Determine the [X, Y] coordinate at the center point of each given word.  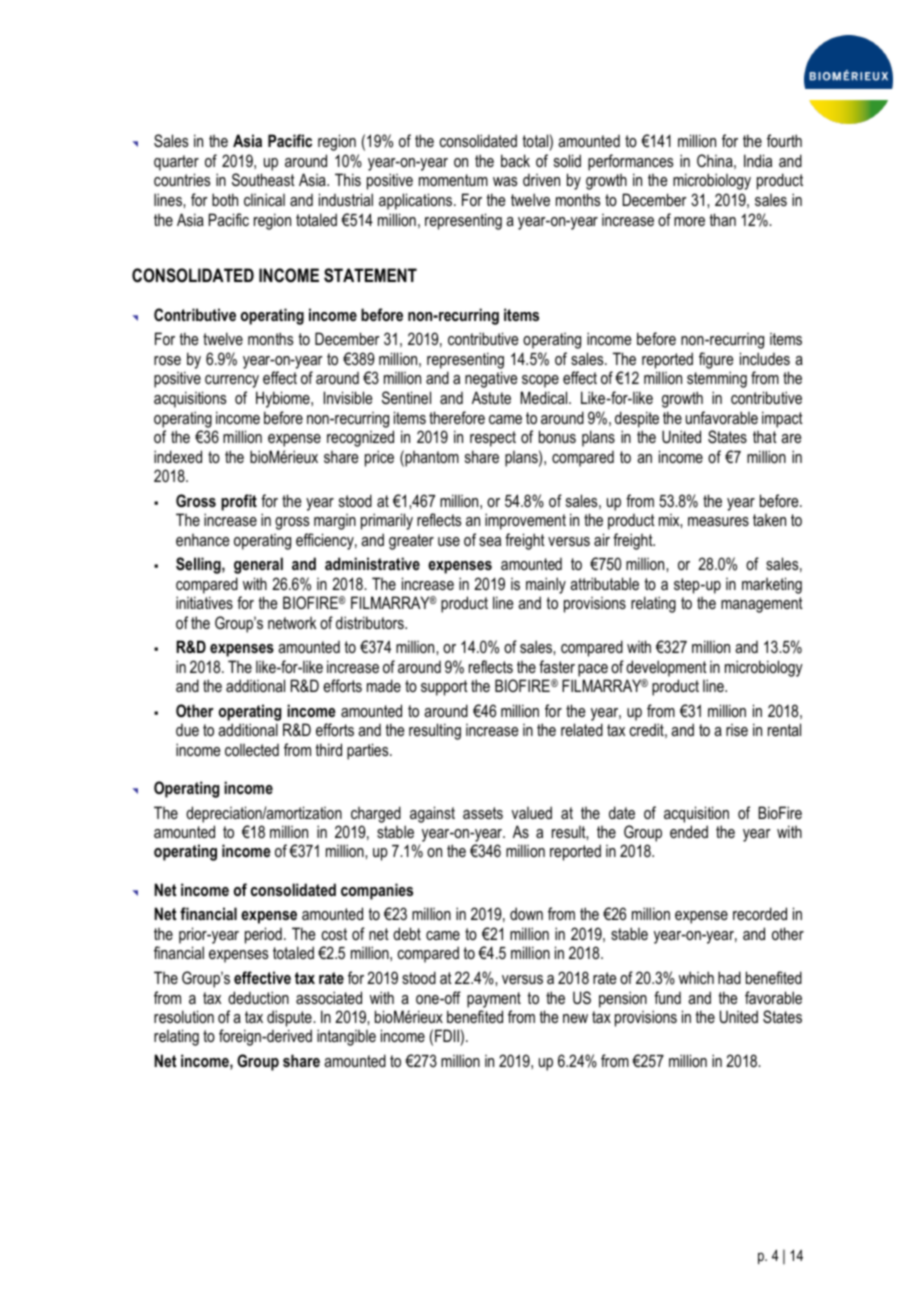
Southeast [263, 179]
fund [667, 997]
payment [494, 1000]
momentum [453, 180]
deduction [258, 997]
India [758, 160]
